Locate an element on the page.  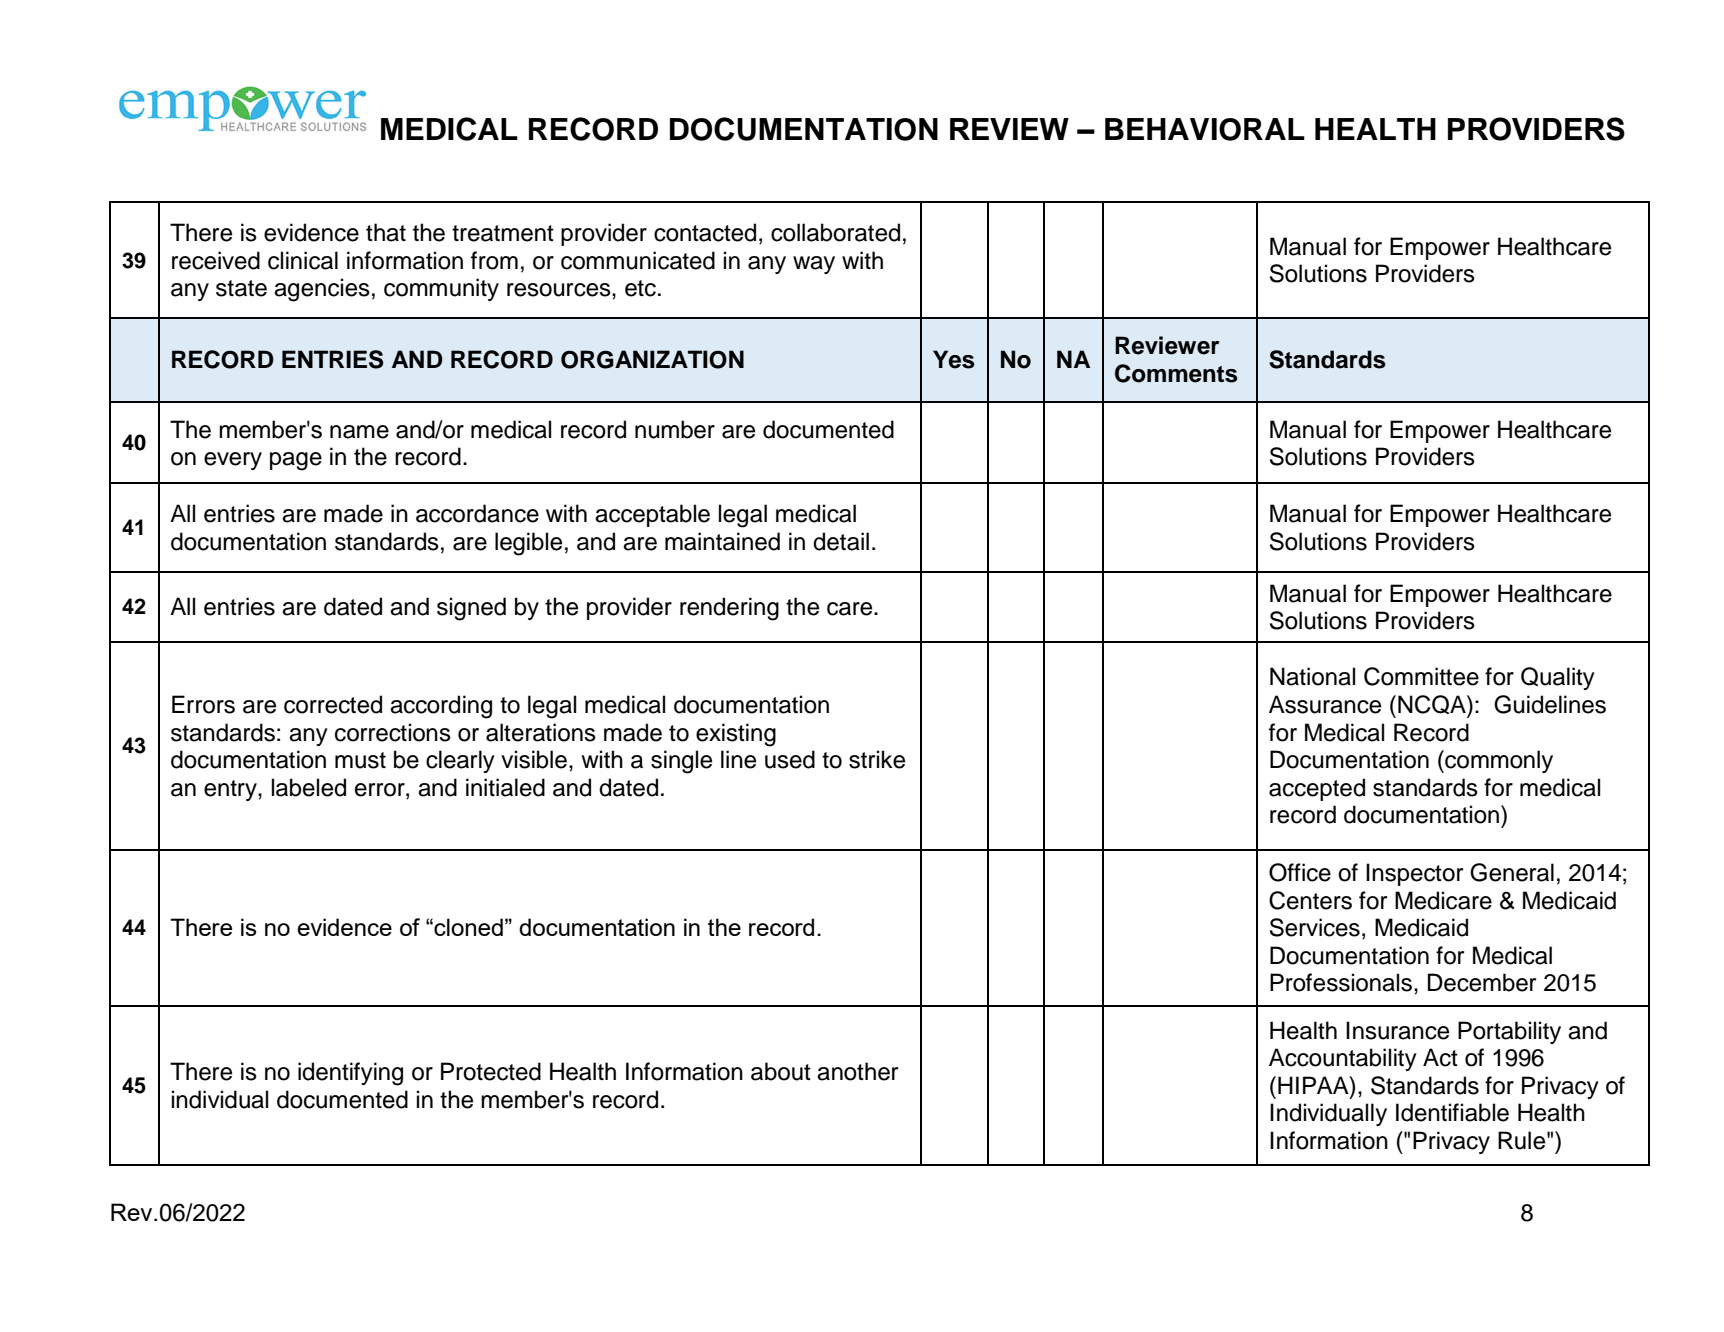
that is located at coordinates (386, 232).
